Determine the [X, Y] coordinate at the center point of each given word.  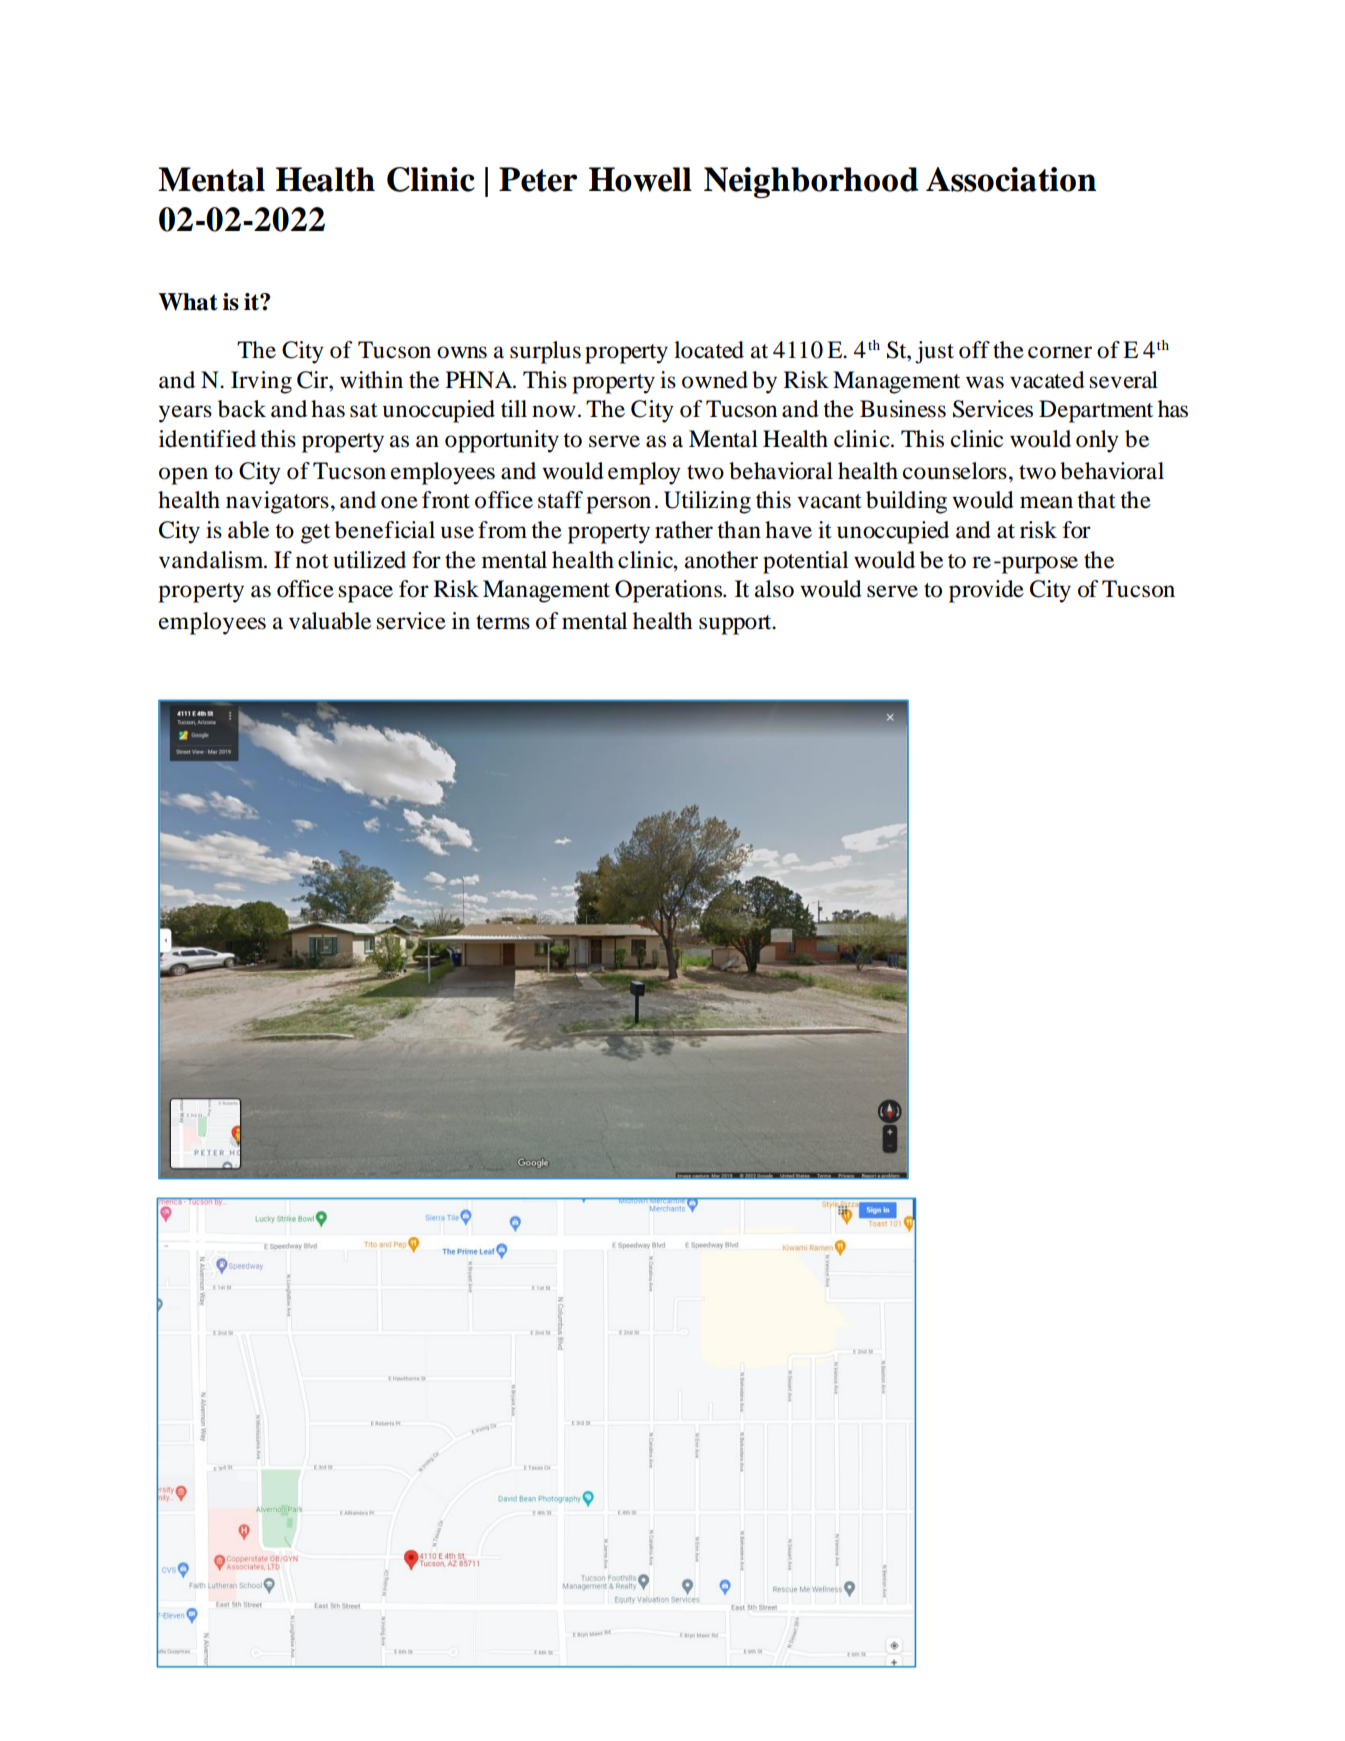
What [188, 302]
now [554, 411]
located [709, 350]
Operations [670, 591]
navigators [277, 502]
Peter [538, 179]
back [242, 409]
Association [1011, 179]
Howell [640, 179]
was [985, 382]
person [618, 505]
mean [1046, 502]
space [366, 594]
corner [1060, 352]
